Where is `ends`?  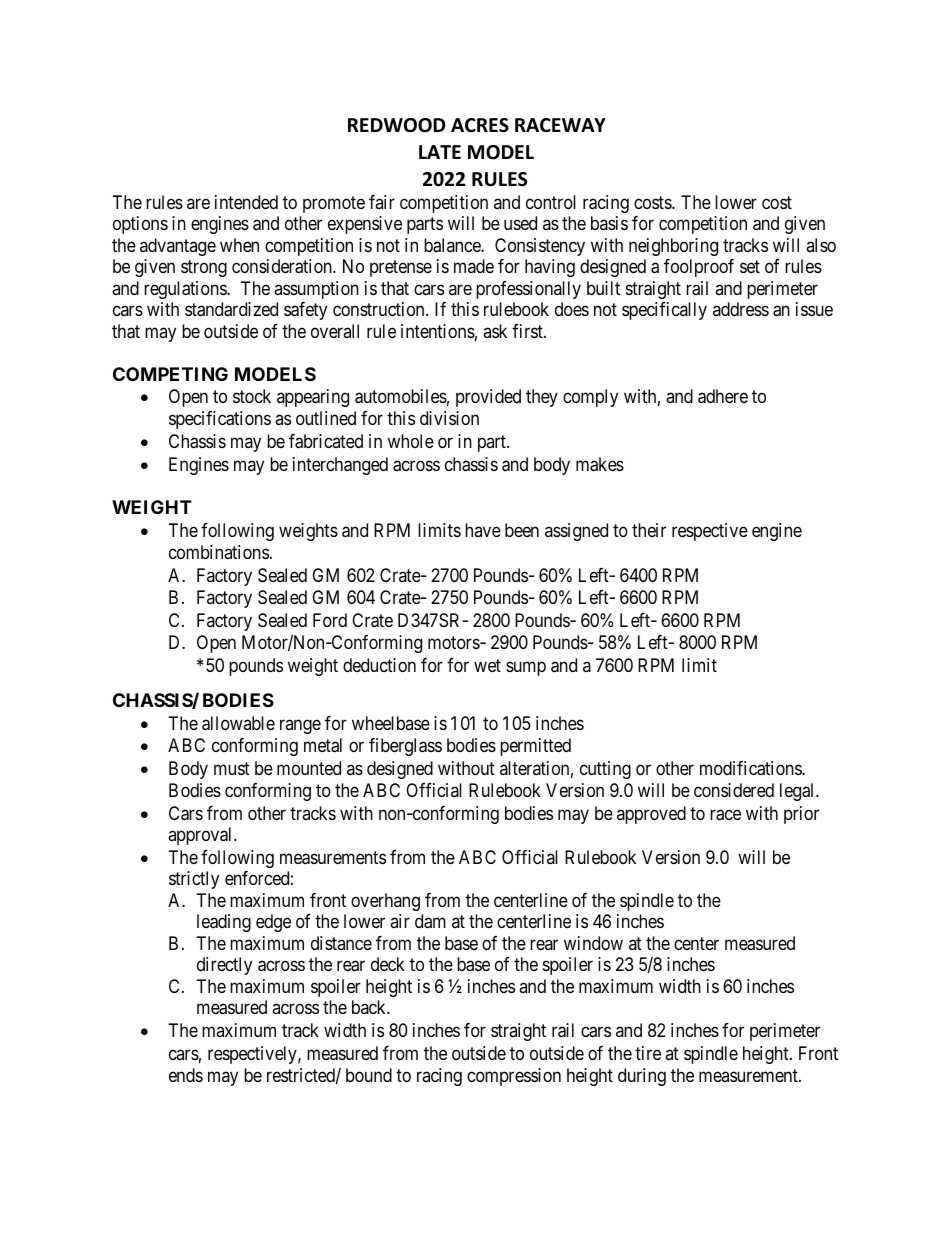 ends is located at coordinates (186, 1075).
